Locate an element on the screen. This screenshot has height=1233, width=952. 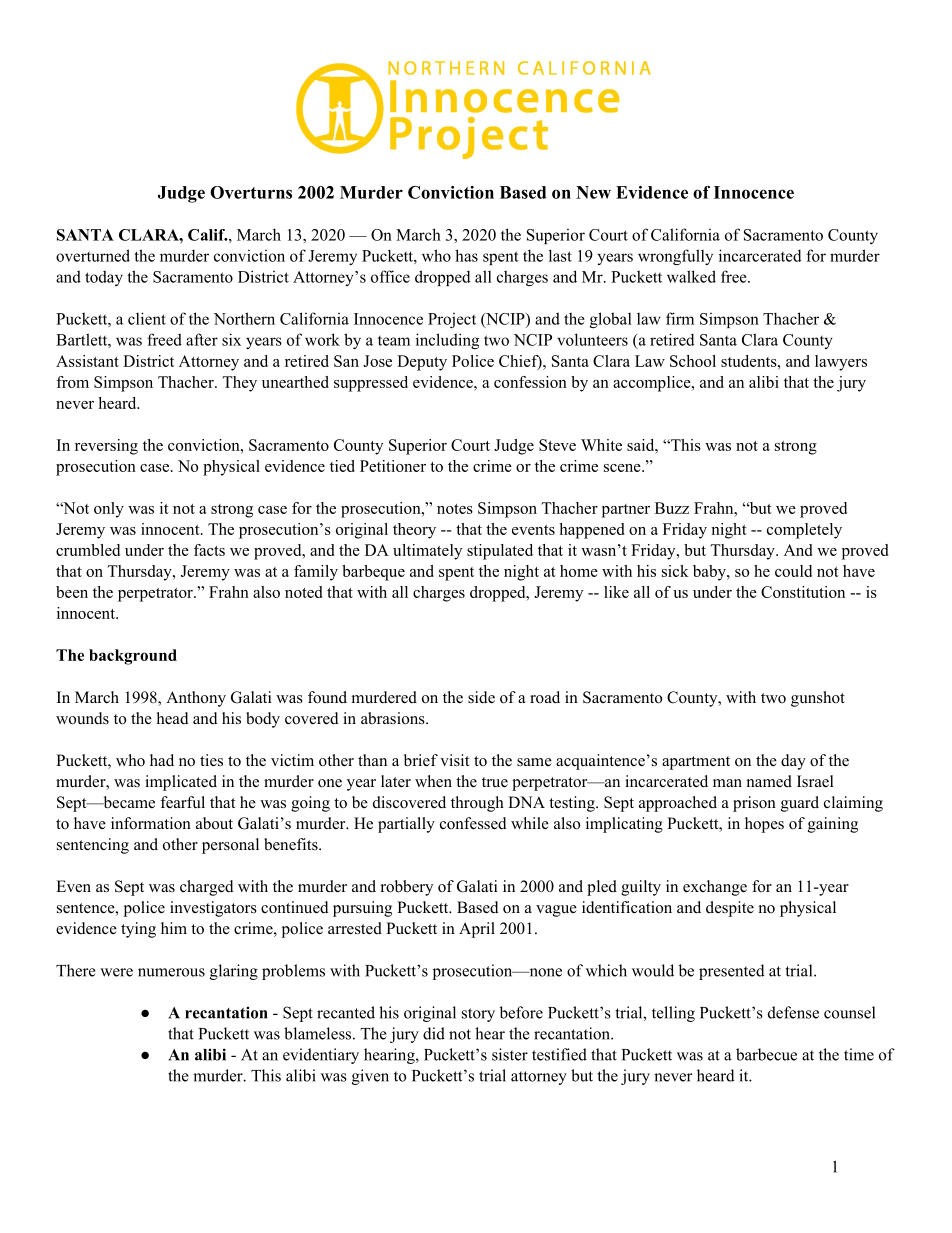
side is located at coordinates (481, 697).
